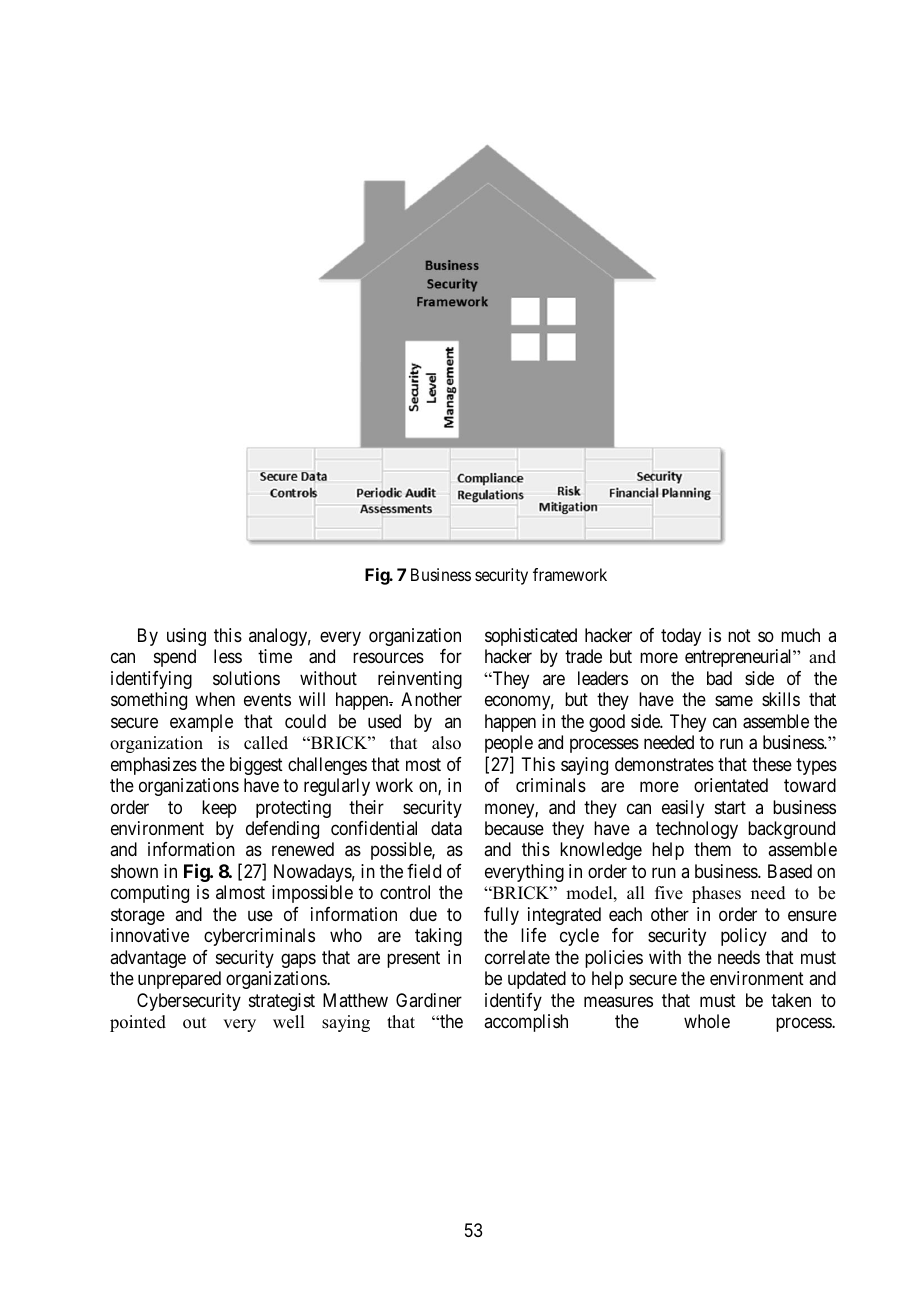  I want to click on strategist, so click(282, 1002).
